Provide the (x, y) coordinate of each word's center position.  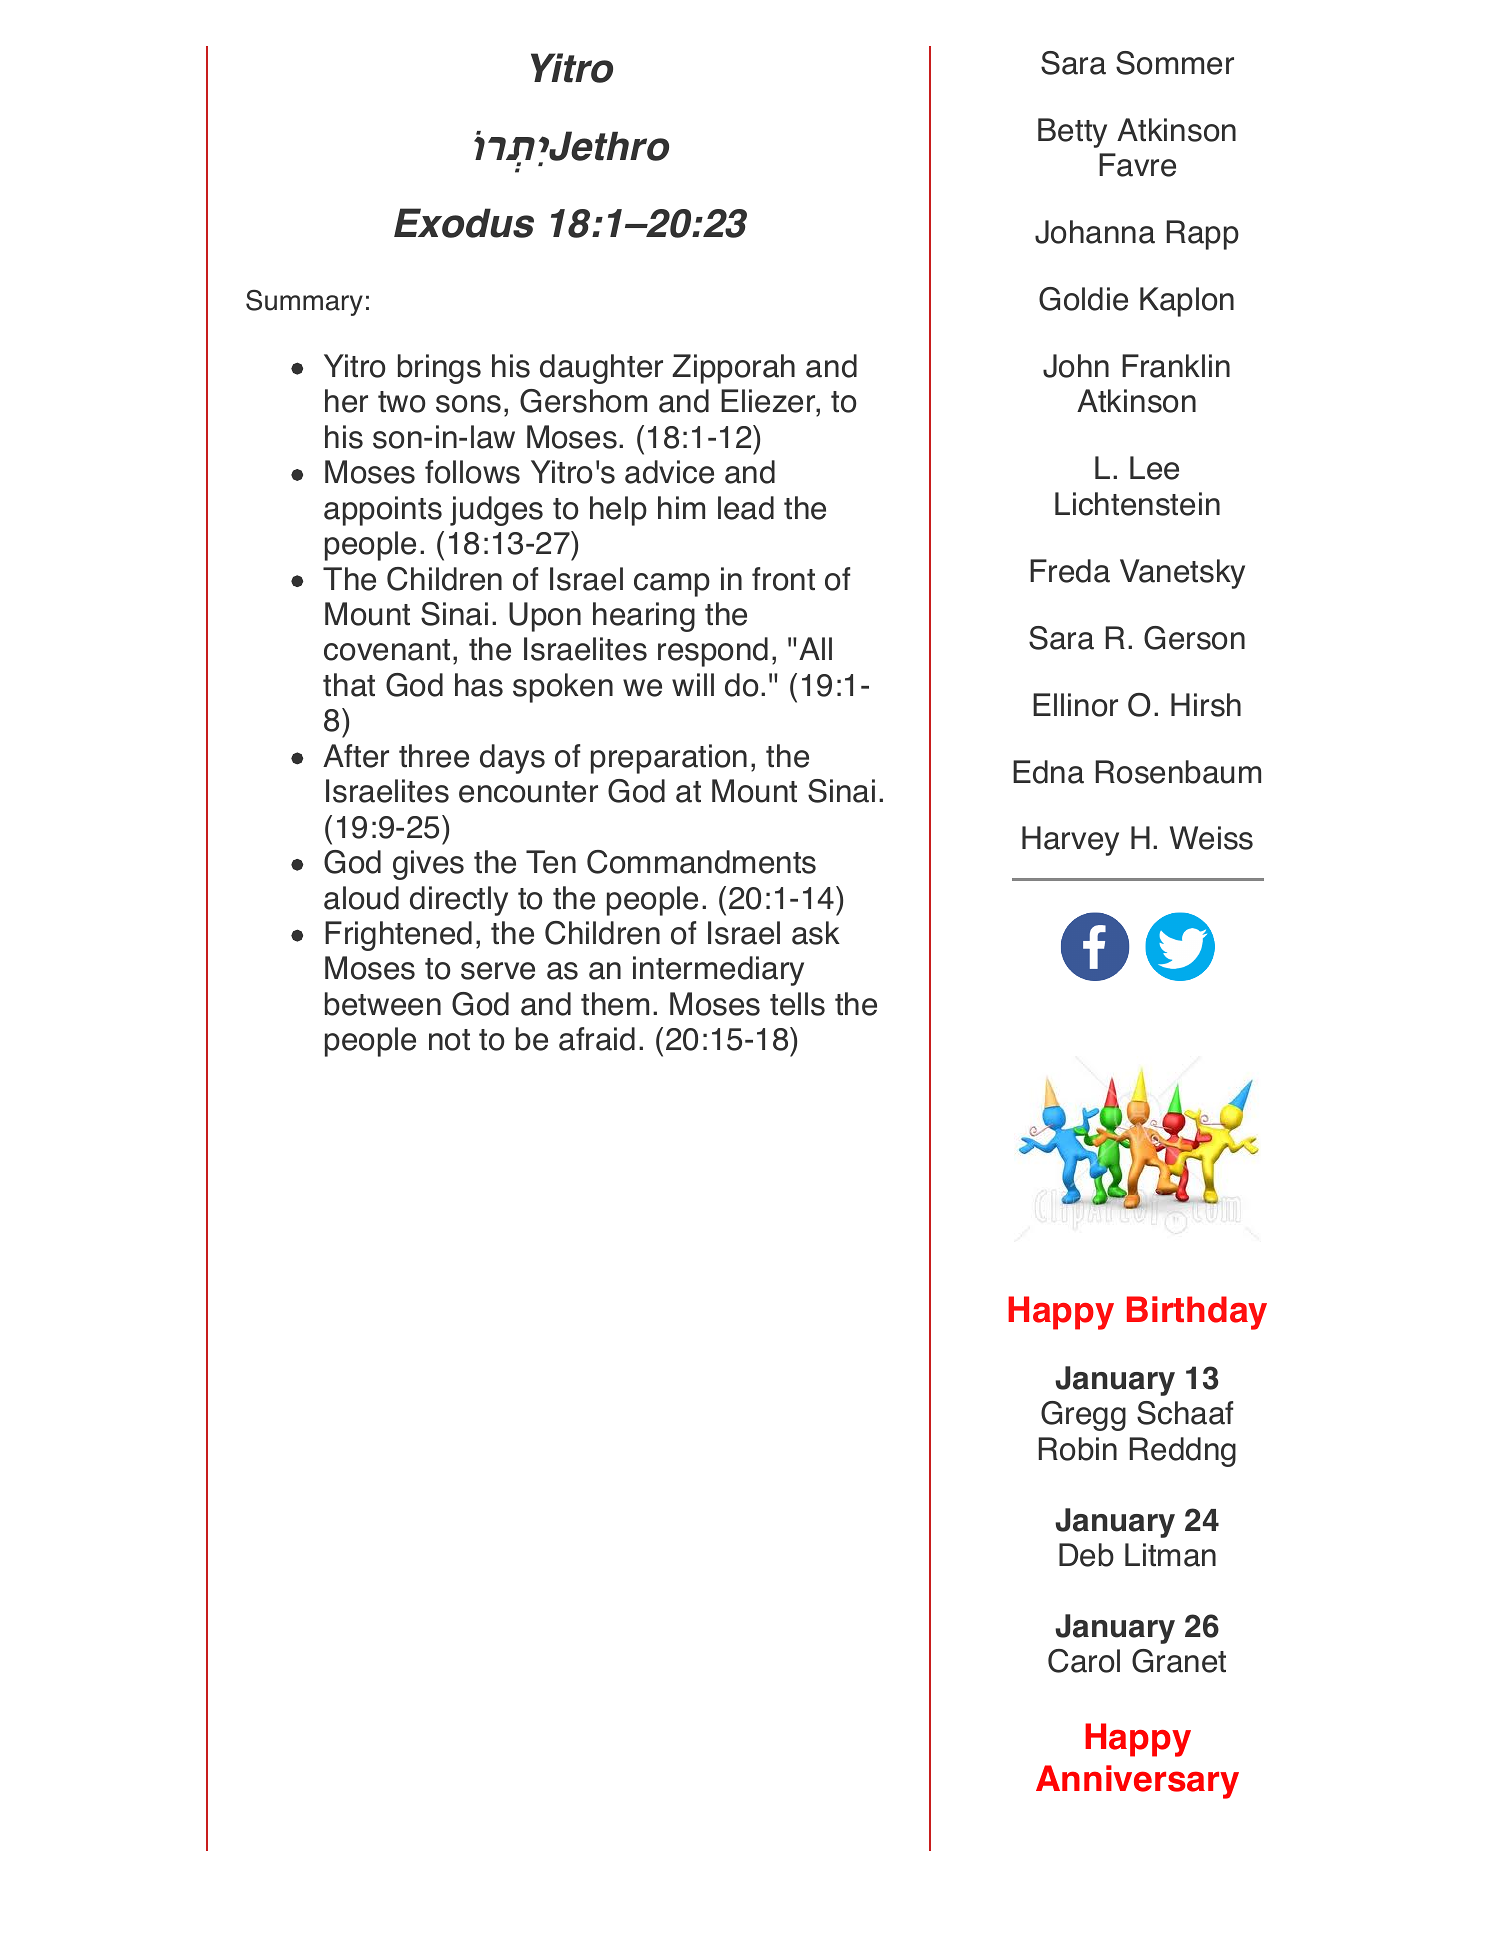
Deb (1086, 1555)
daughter (601, 369)
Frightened (398, 936)
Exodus (464, 223)
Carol (1084, 1661)
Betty (1072, 133)
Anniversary (1137, 1782)
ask (816, 933)
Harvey (1070, 841)
